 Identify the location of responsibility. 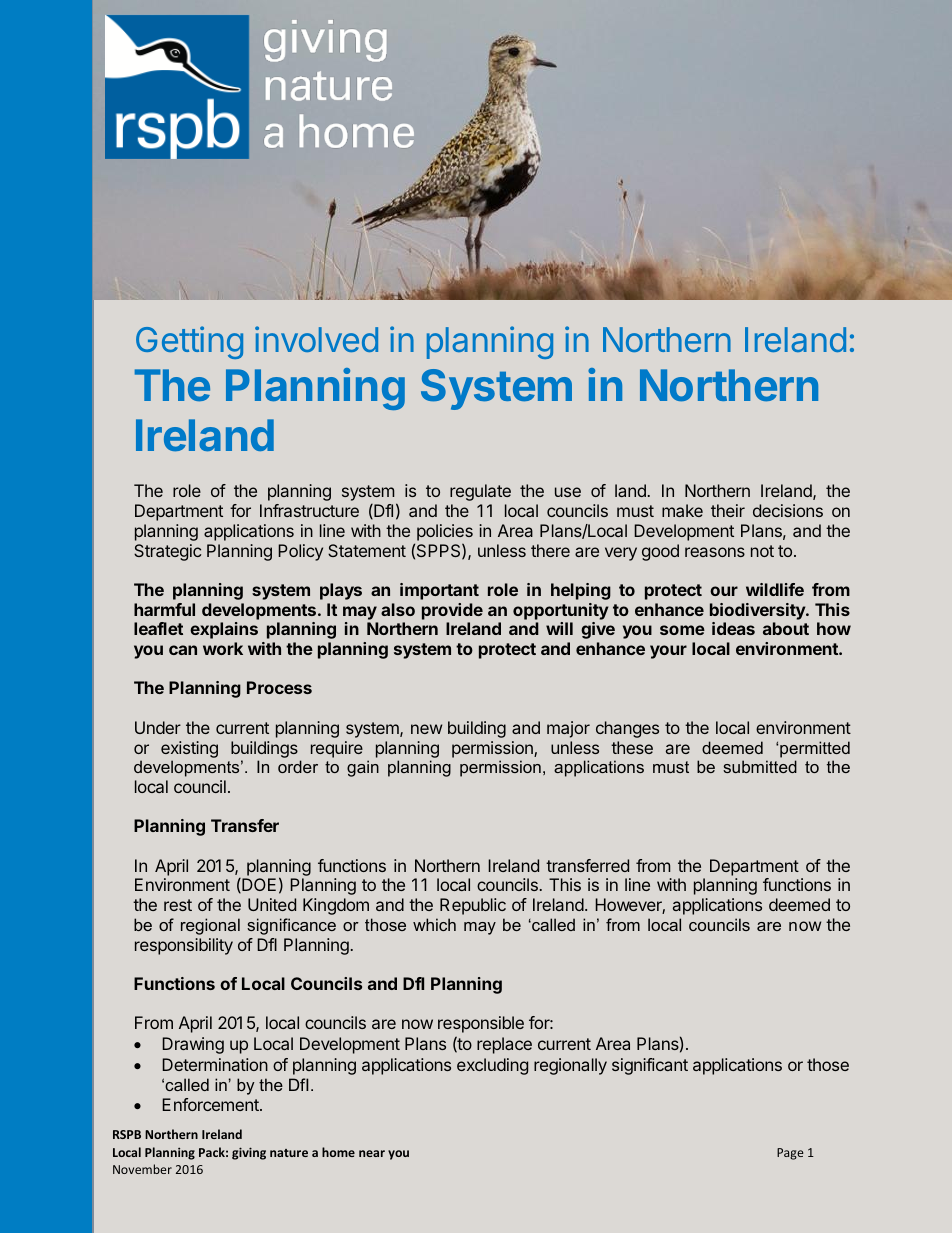
(184, 946).
